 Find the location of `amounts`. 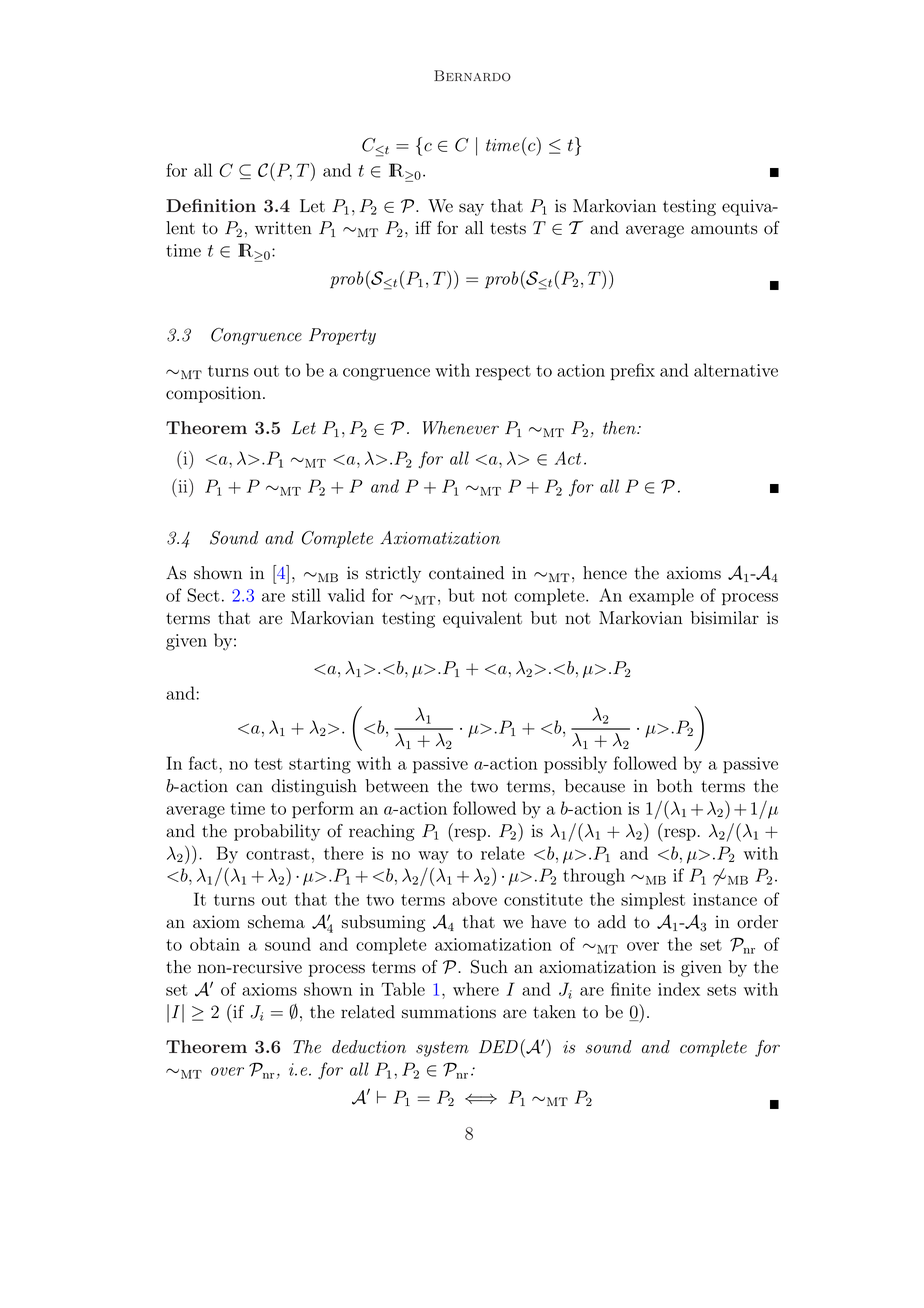

amounts is located at coordinates (724, 229).
